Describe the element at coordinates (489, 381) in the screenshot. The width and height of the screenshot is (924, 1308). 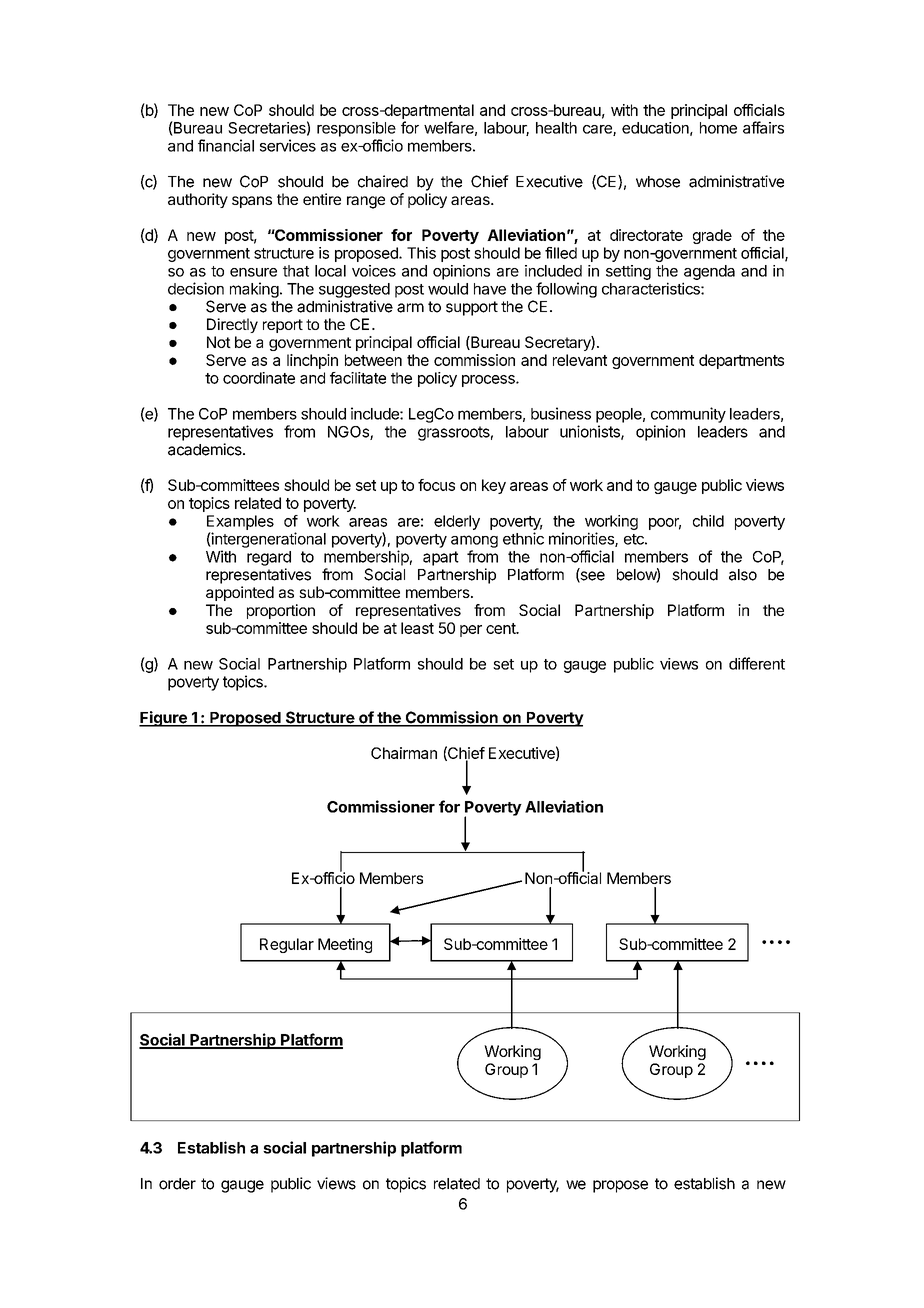
I see `process` at that location.
